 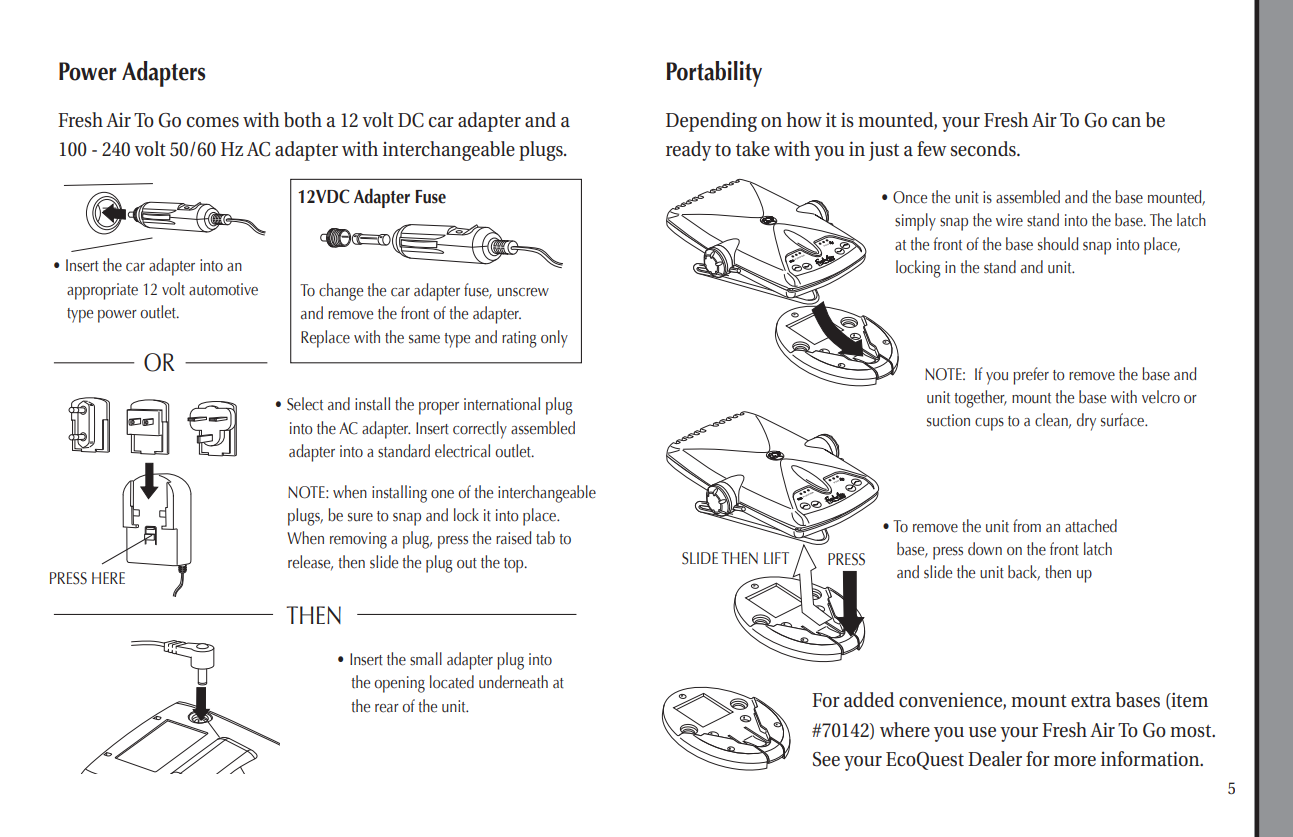 What do you see at coordinates (910, 197) in the document?
I see `Once` at bounding box center [910, 197].
